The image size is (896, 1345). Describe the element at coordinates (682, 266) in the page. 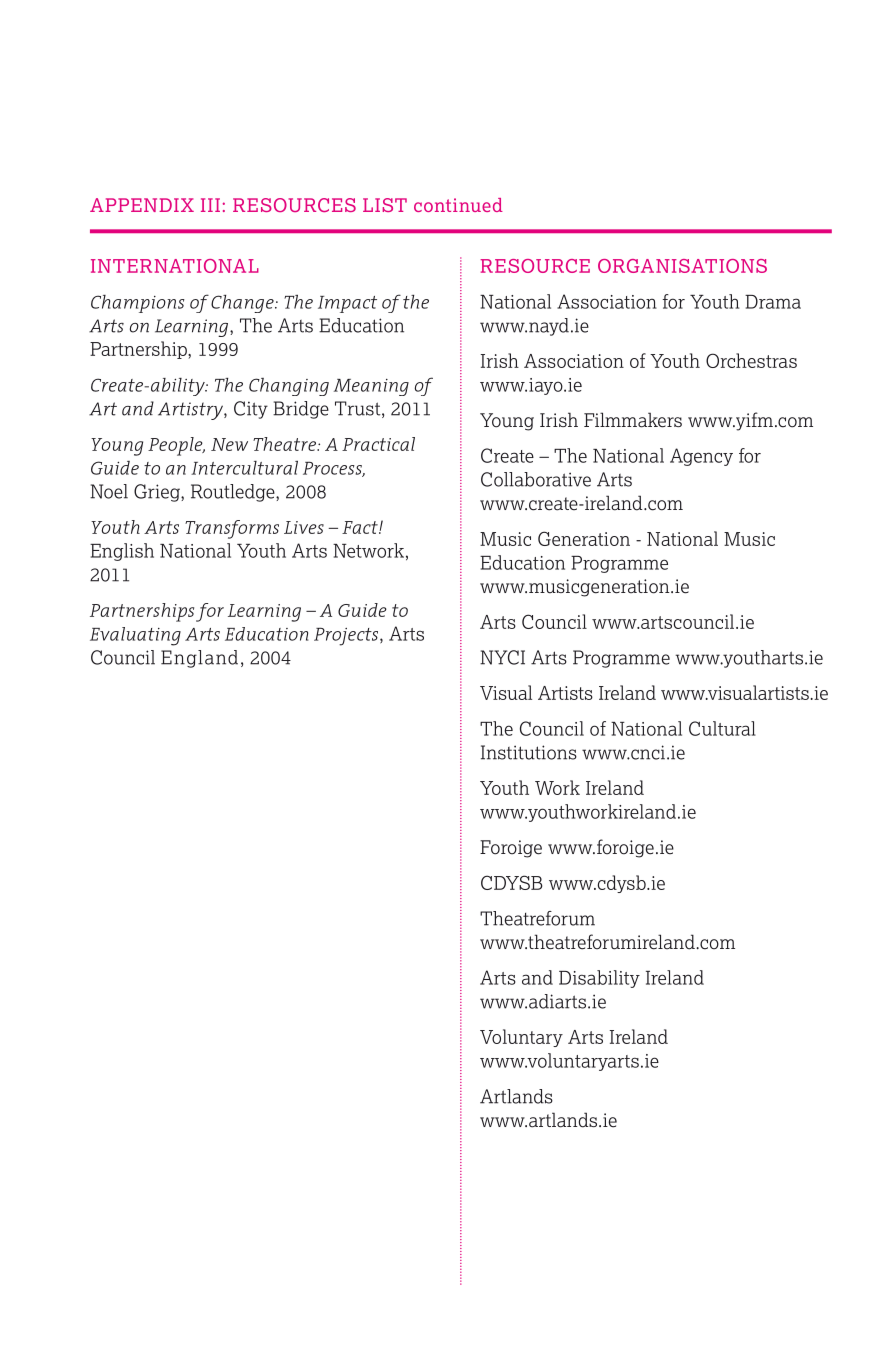

I see `ORGANISATIONS` at that location.
